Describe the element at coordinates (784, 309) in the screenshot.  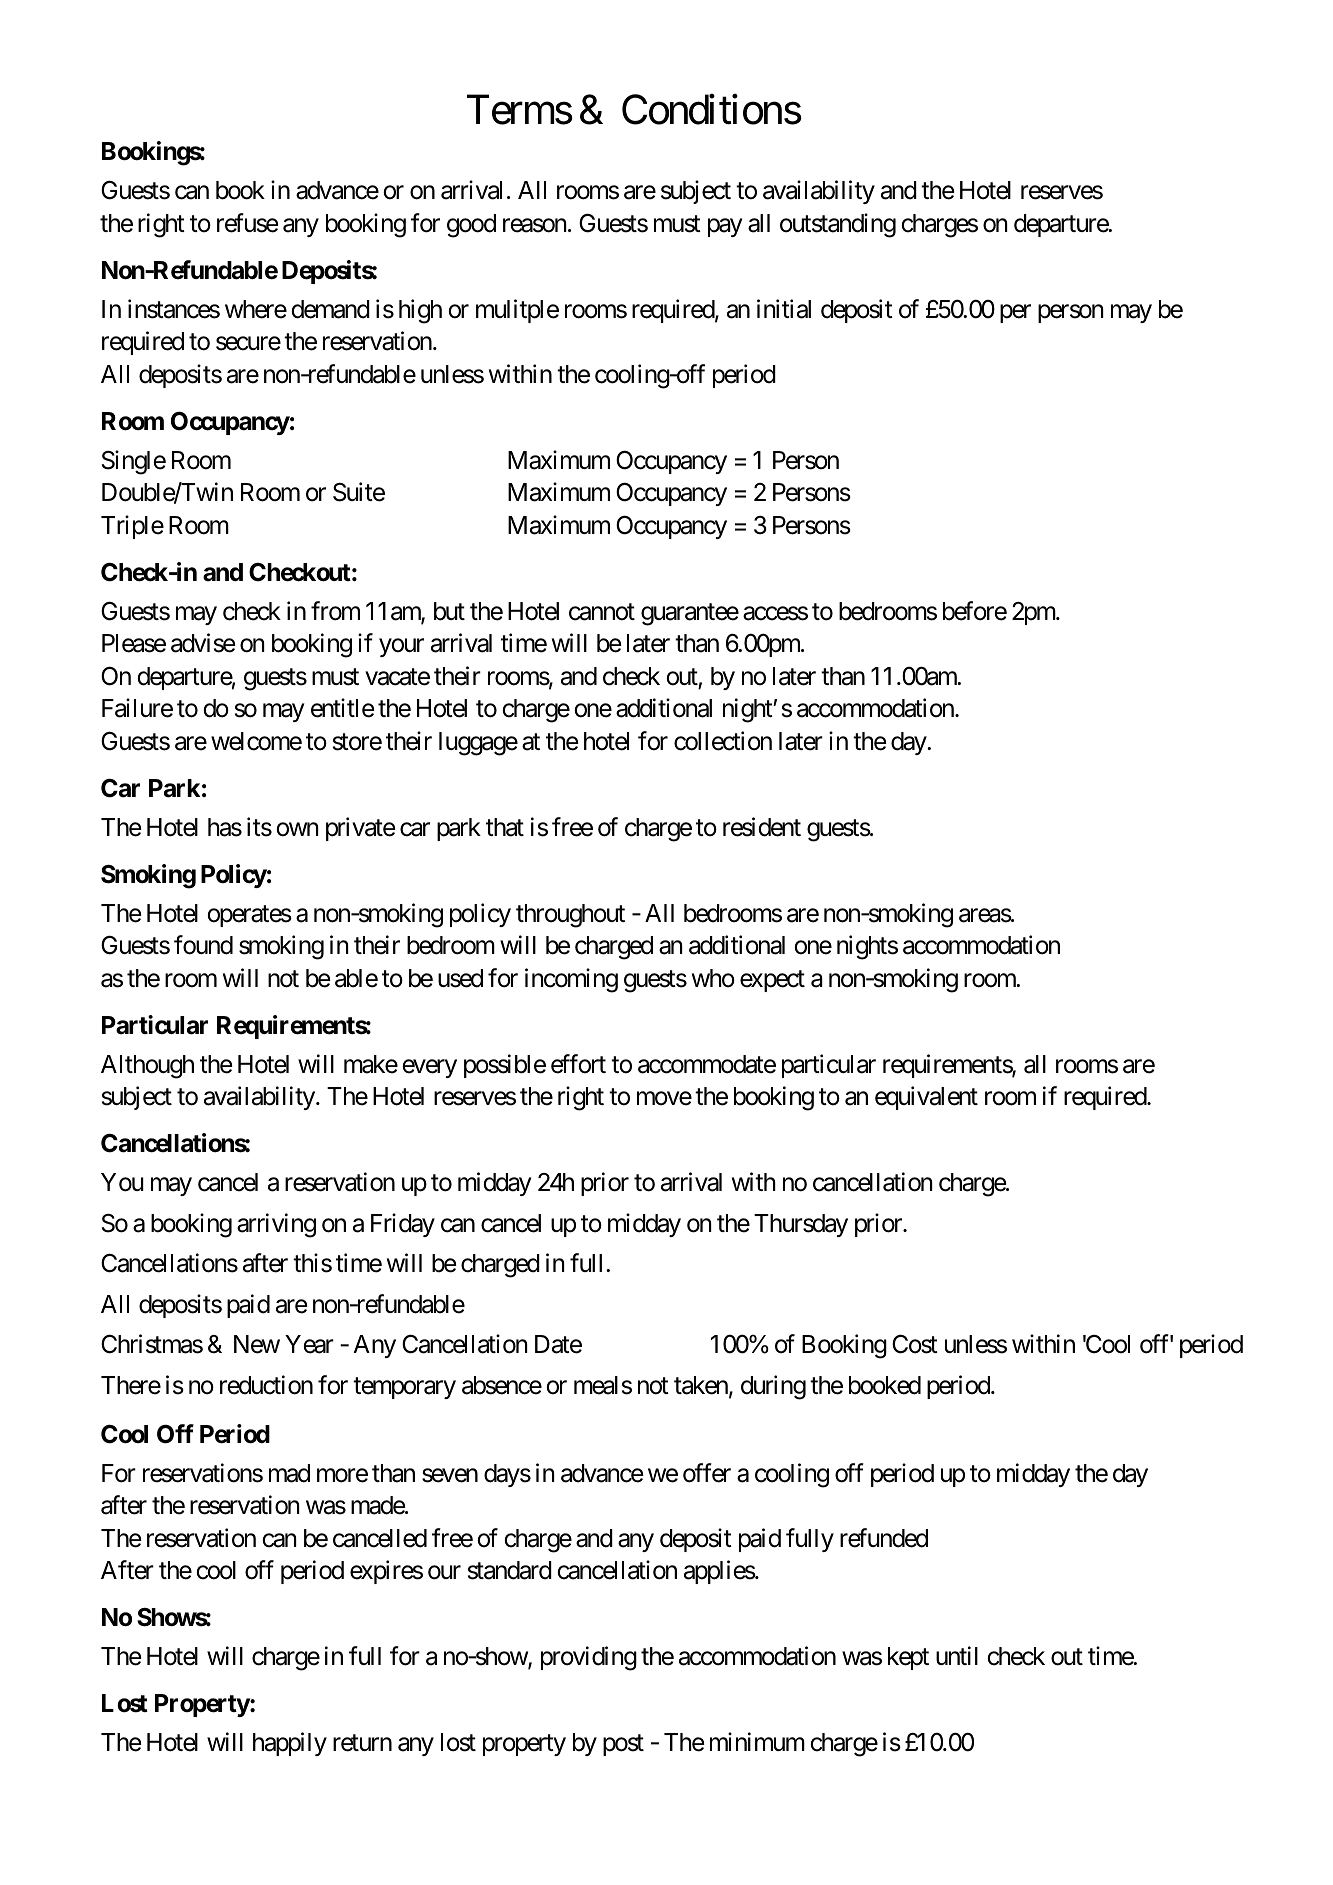
I see `initial` at that location.
